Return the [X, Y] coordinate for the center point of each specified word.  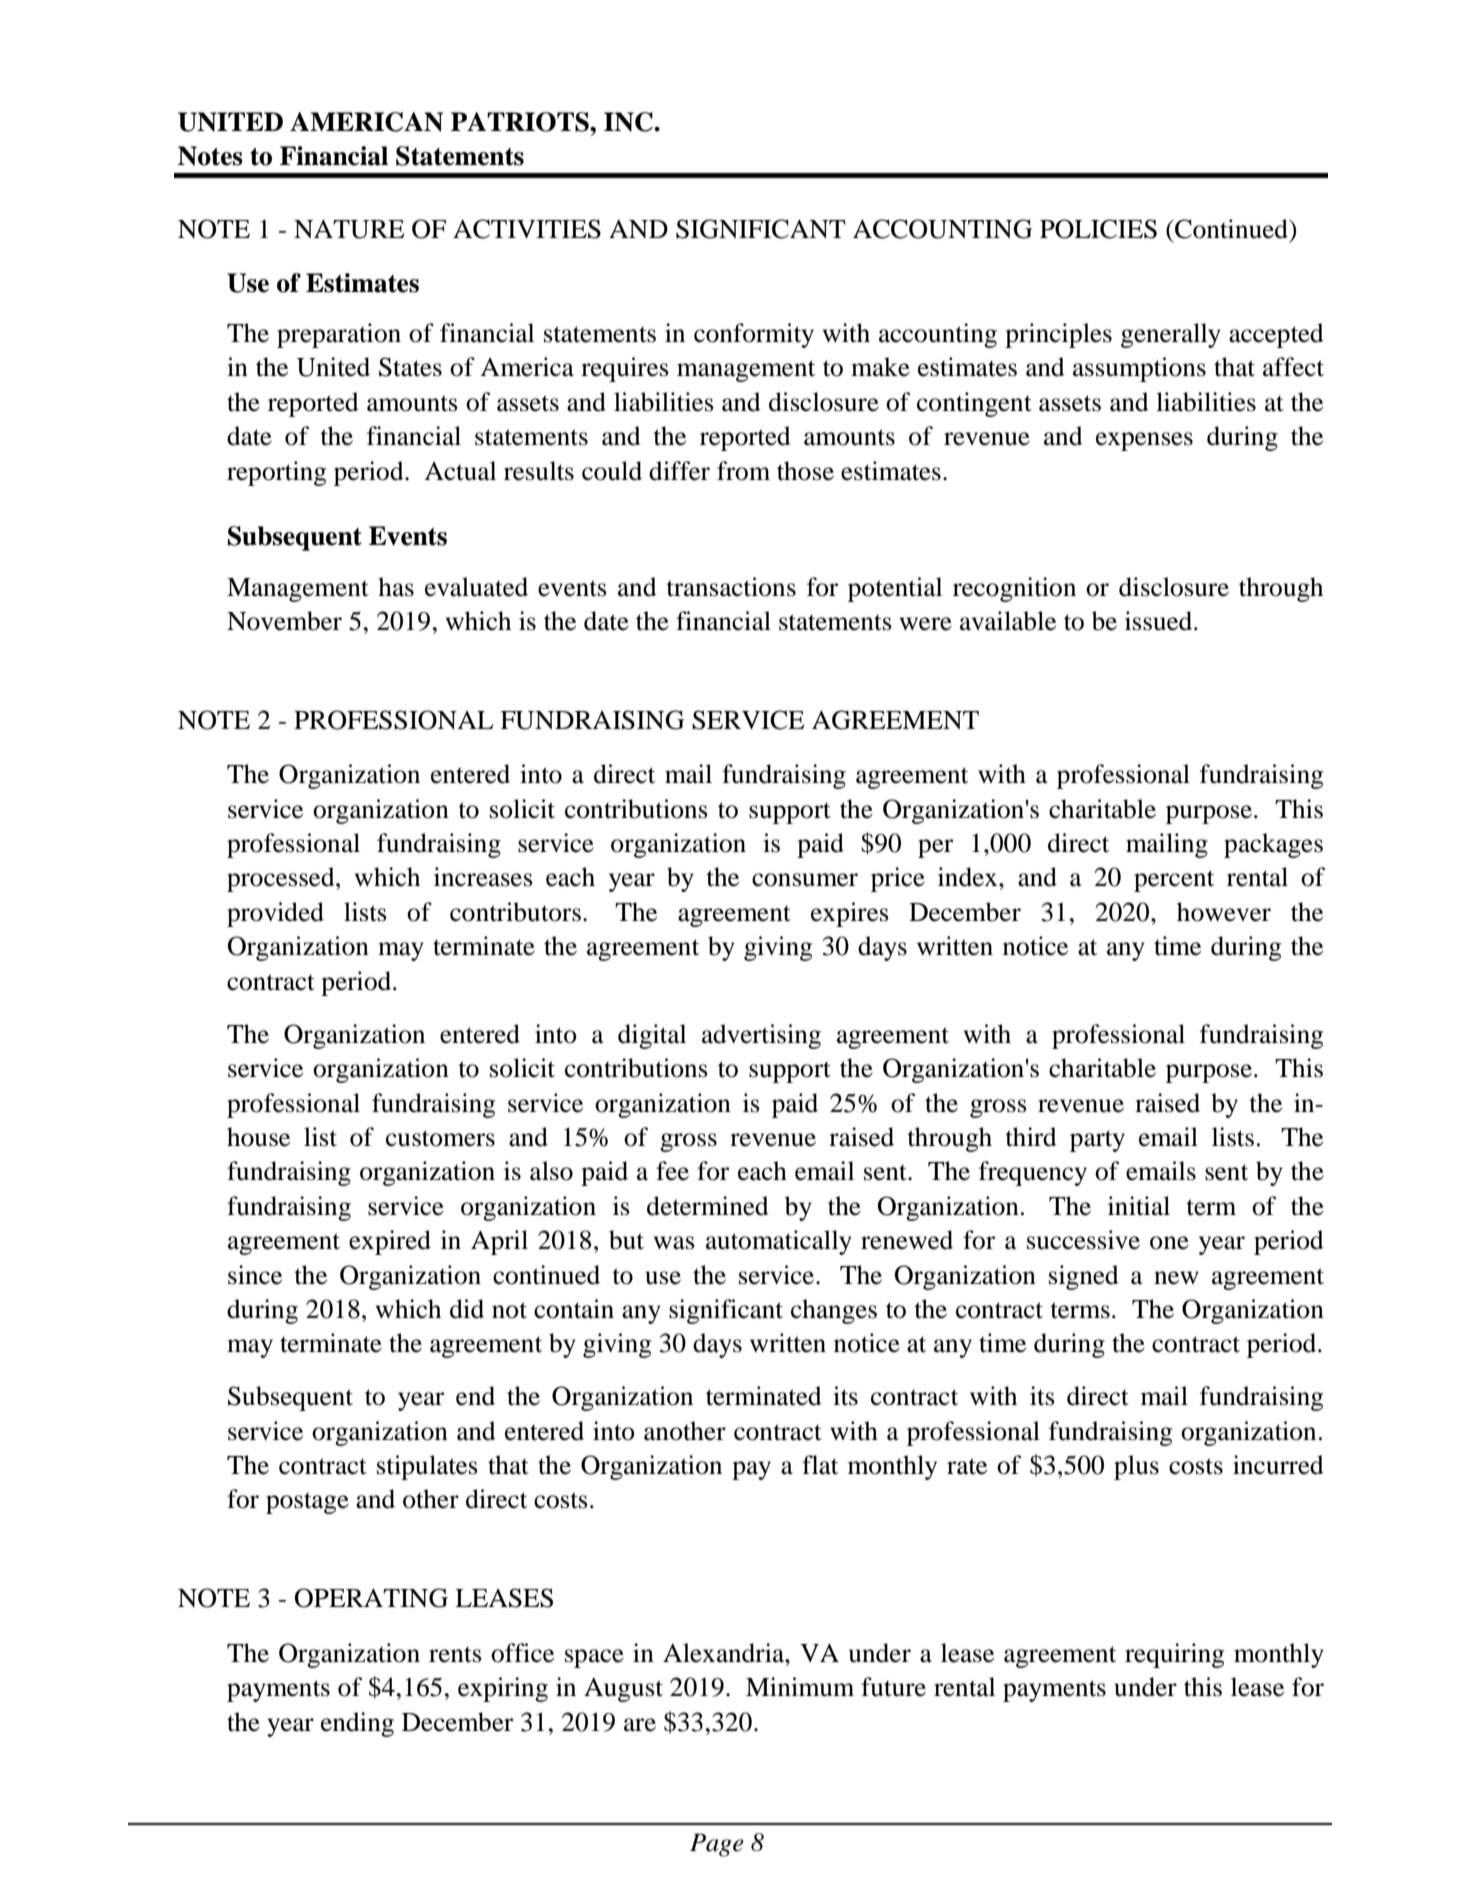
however [1224, 912]
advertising [761, 1036]
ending [357, 1724]
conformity [754, 335]
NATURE [349, 229]
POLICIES [1098, 229]
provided [275, 914]
